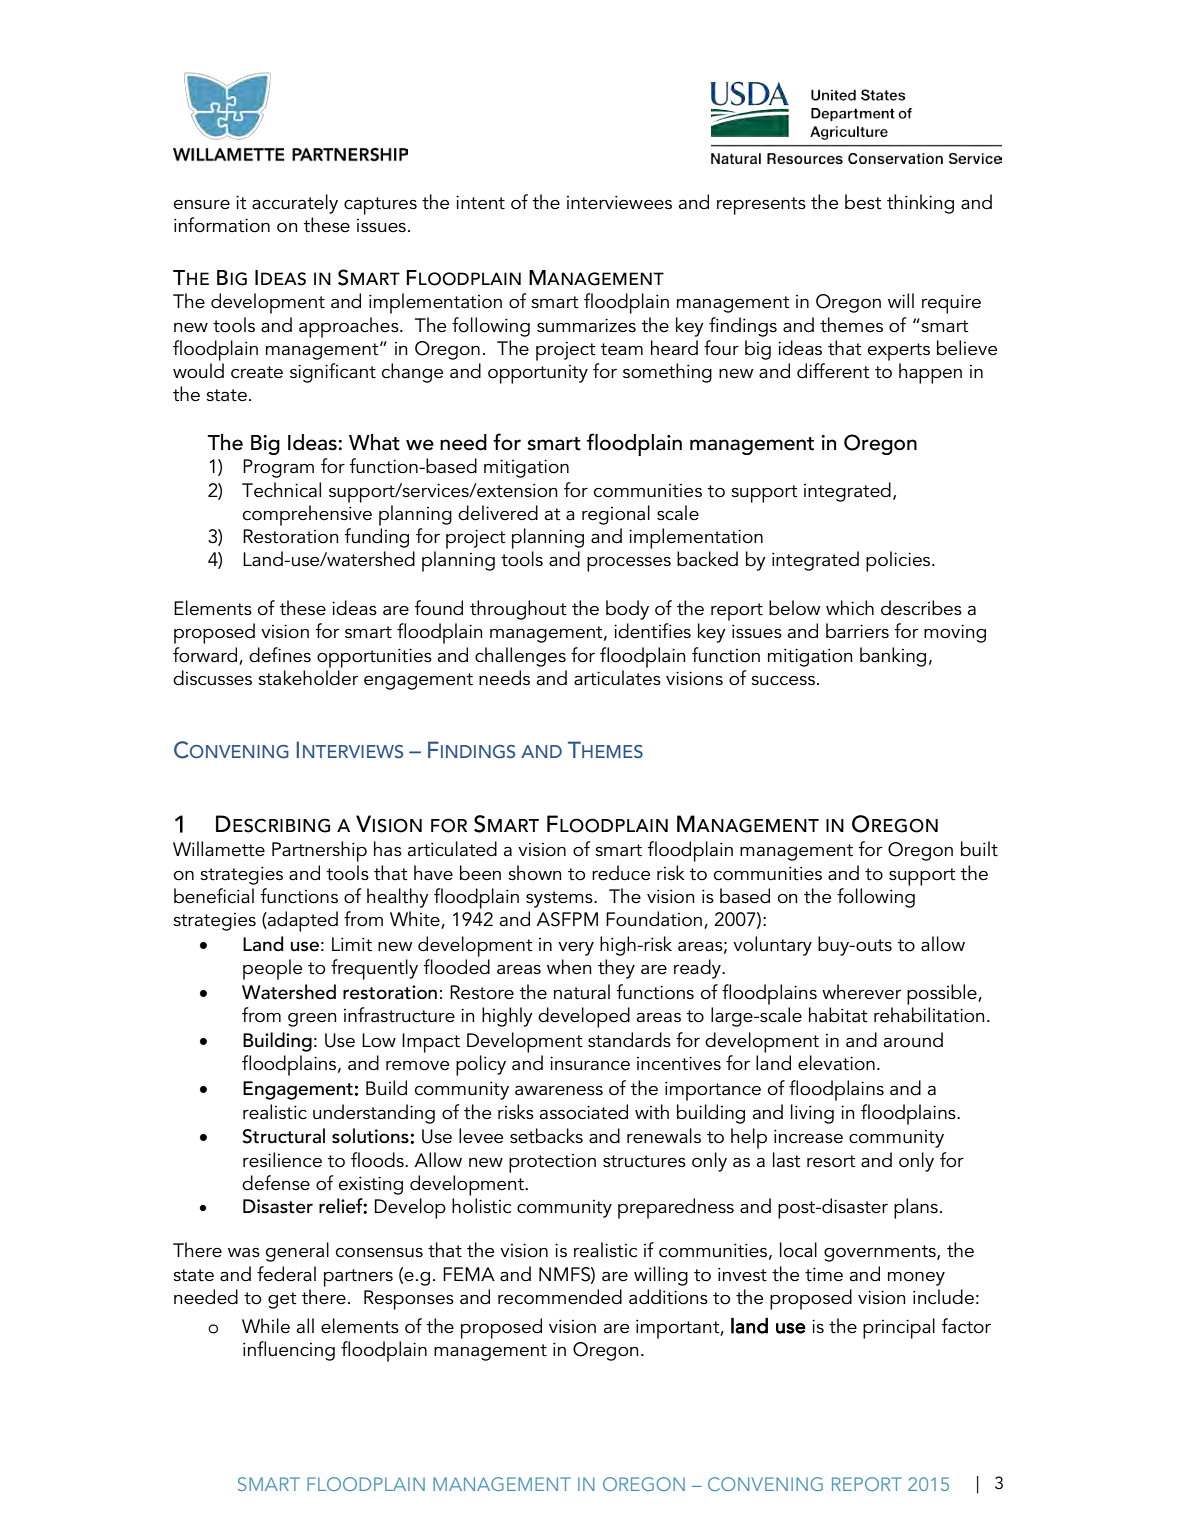  I want to click on get, so click(282, 1300).
